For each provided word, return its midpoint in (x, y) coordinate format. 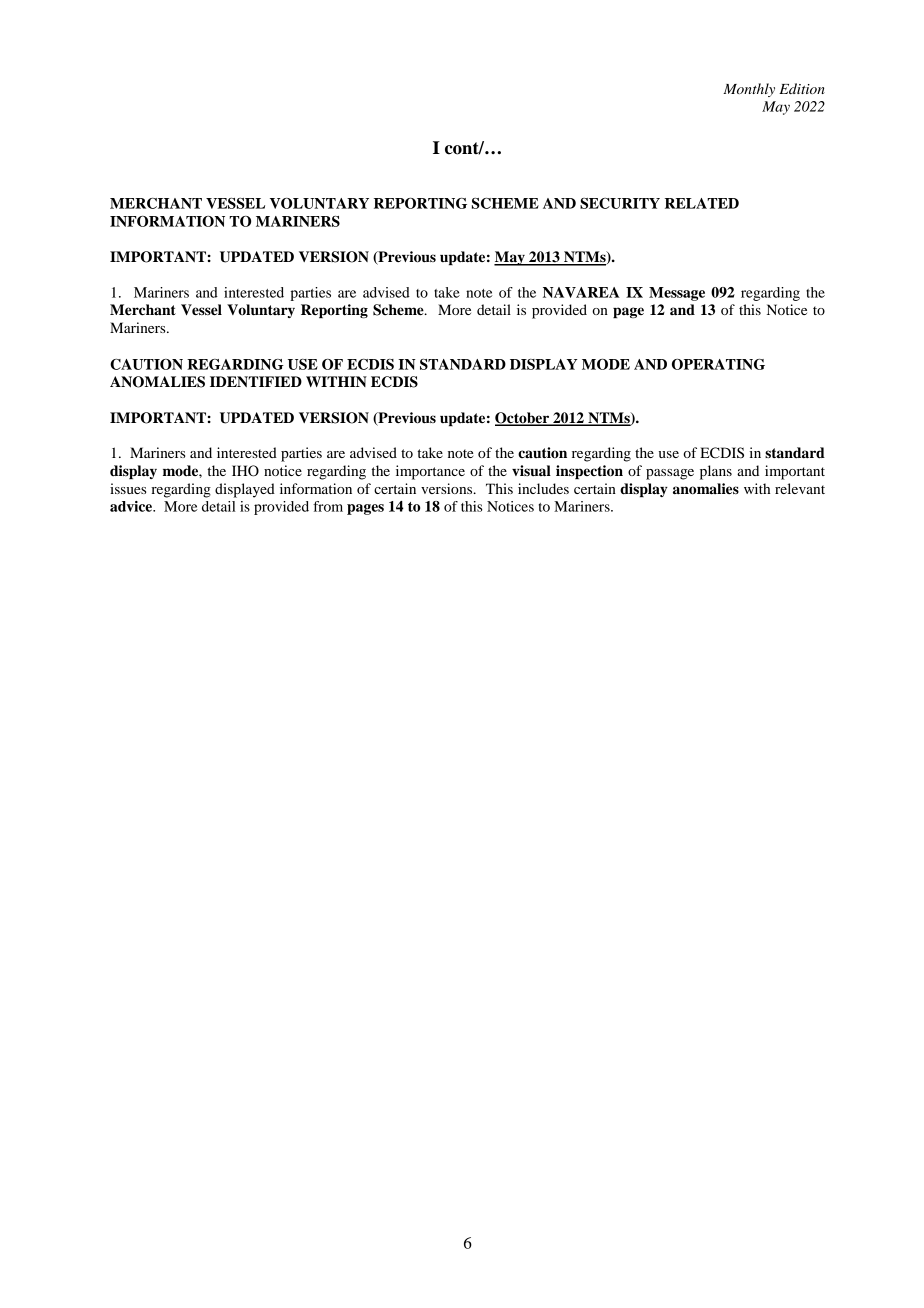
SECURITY (620, 203)
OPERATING (718, 364)
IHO (245, 471)
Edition (802, 88)
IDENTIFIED (256, 381)
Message (677, 294)
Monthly (749, 90)
